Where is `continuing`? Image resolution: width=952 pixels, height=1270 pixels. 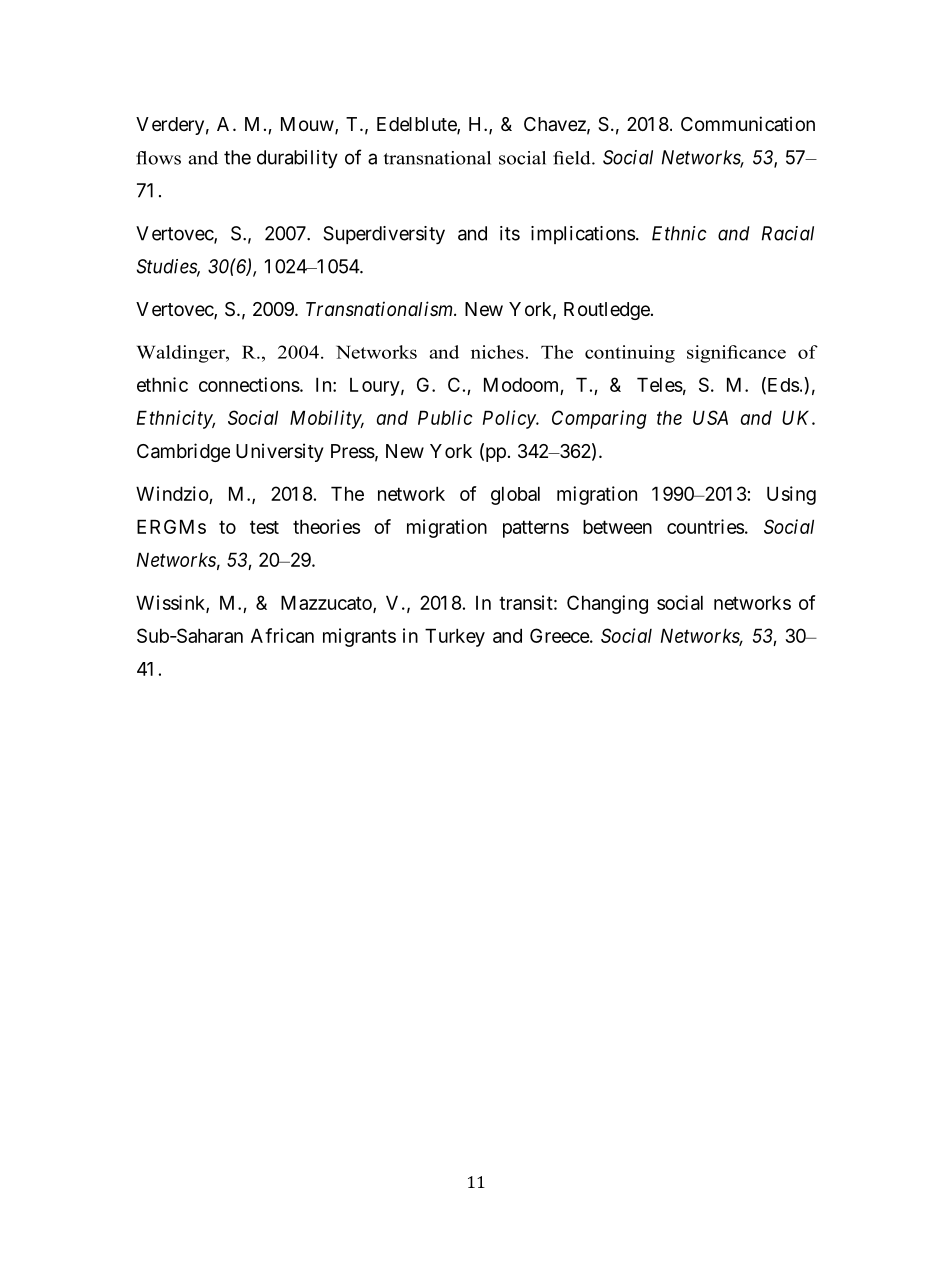 continuing is located at coordinates (630, 354).
